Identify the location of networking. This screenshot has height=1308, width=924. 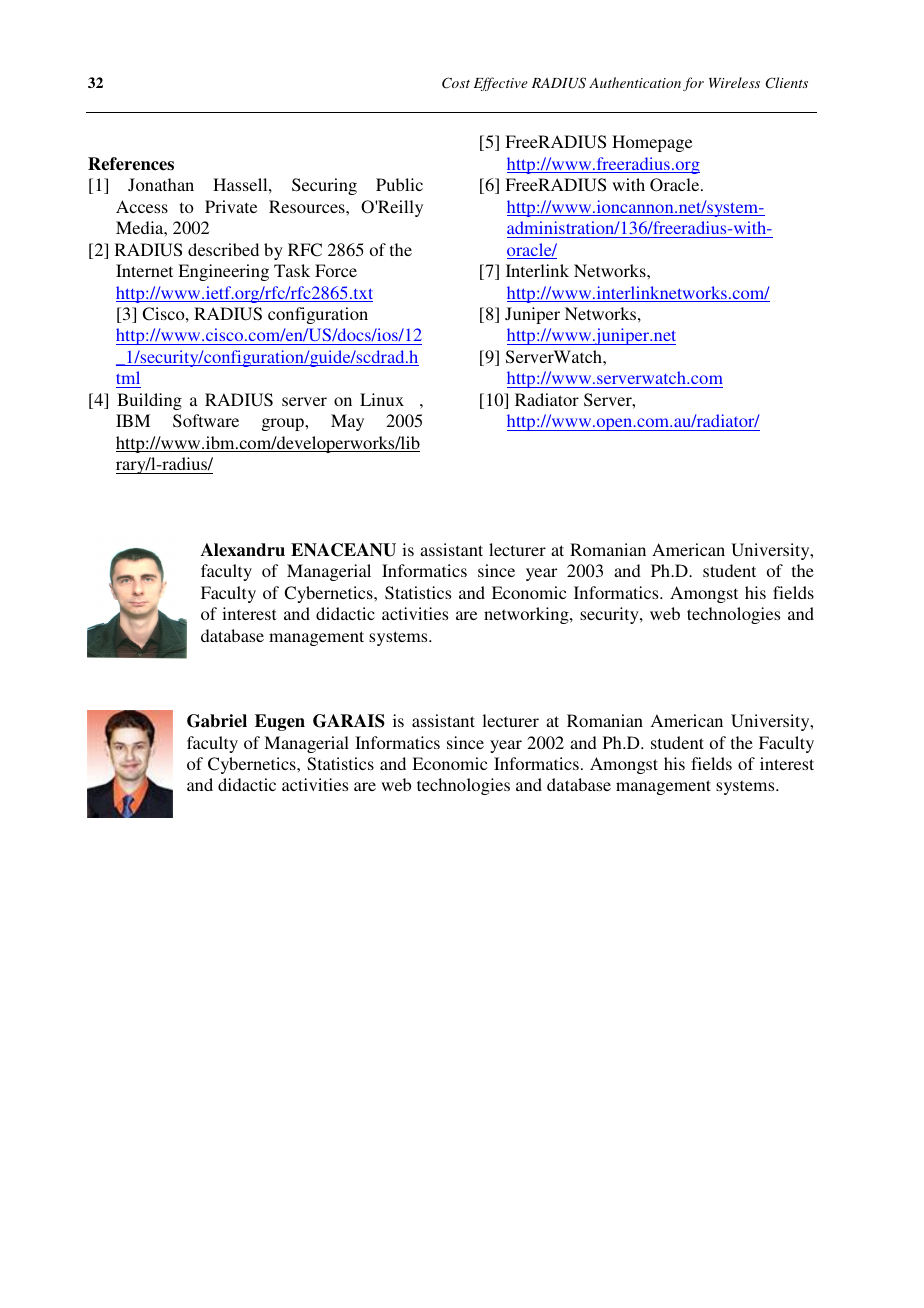
(527, 615).
